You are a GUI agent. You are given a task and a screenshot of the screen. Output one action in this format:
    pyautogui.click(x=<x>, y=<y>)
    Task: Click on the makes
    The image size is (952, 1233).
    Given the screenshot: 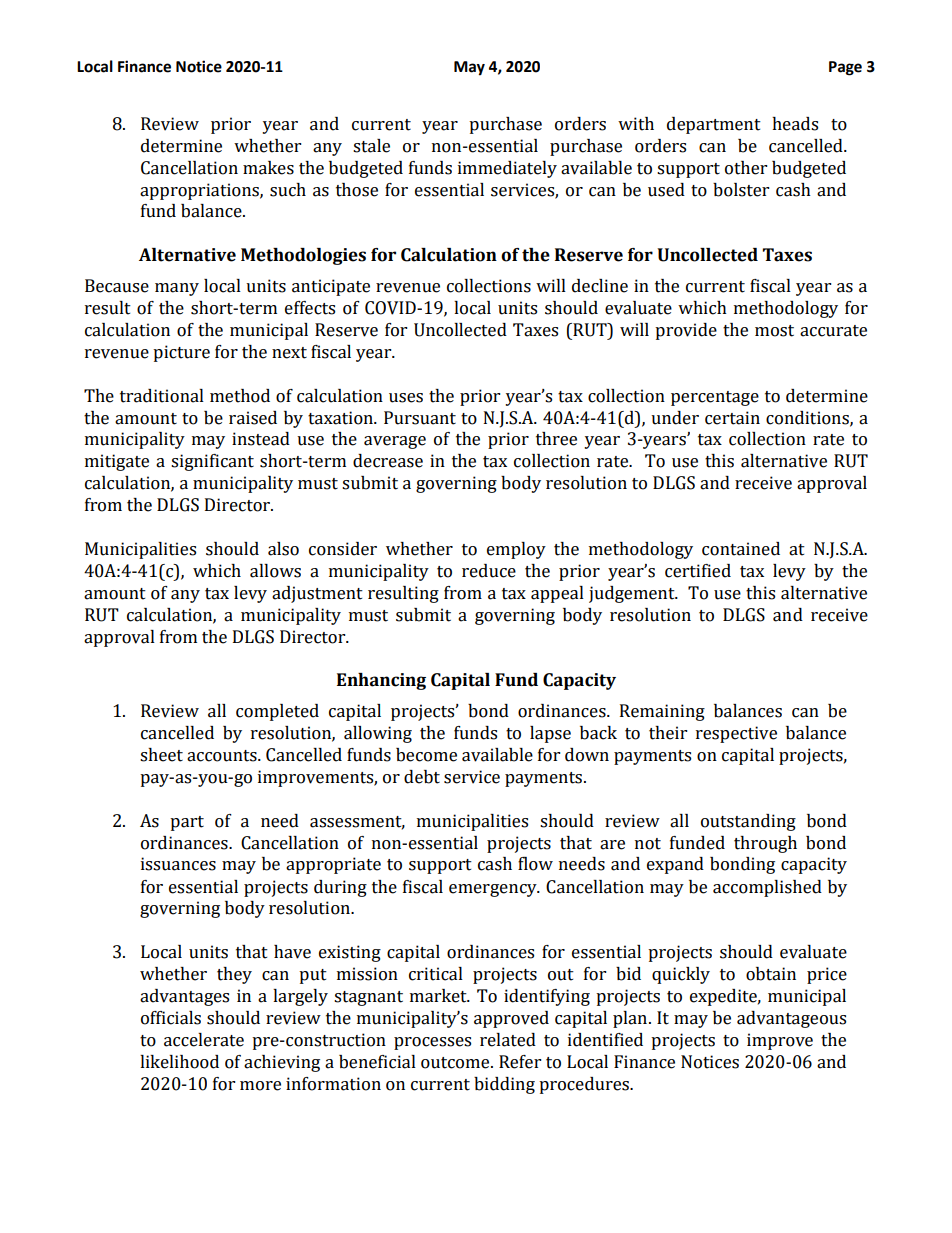 What is the action you would take?
    pyautogui.click(x=268, y=168)
